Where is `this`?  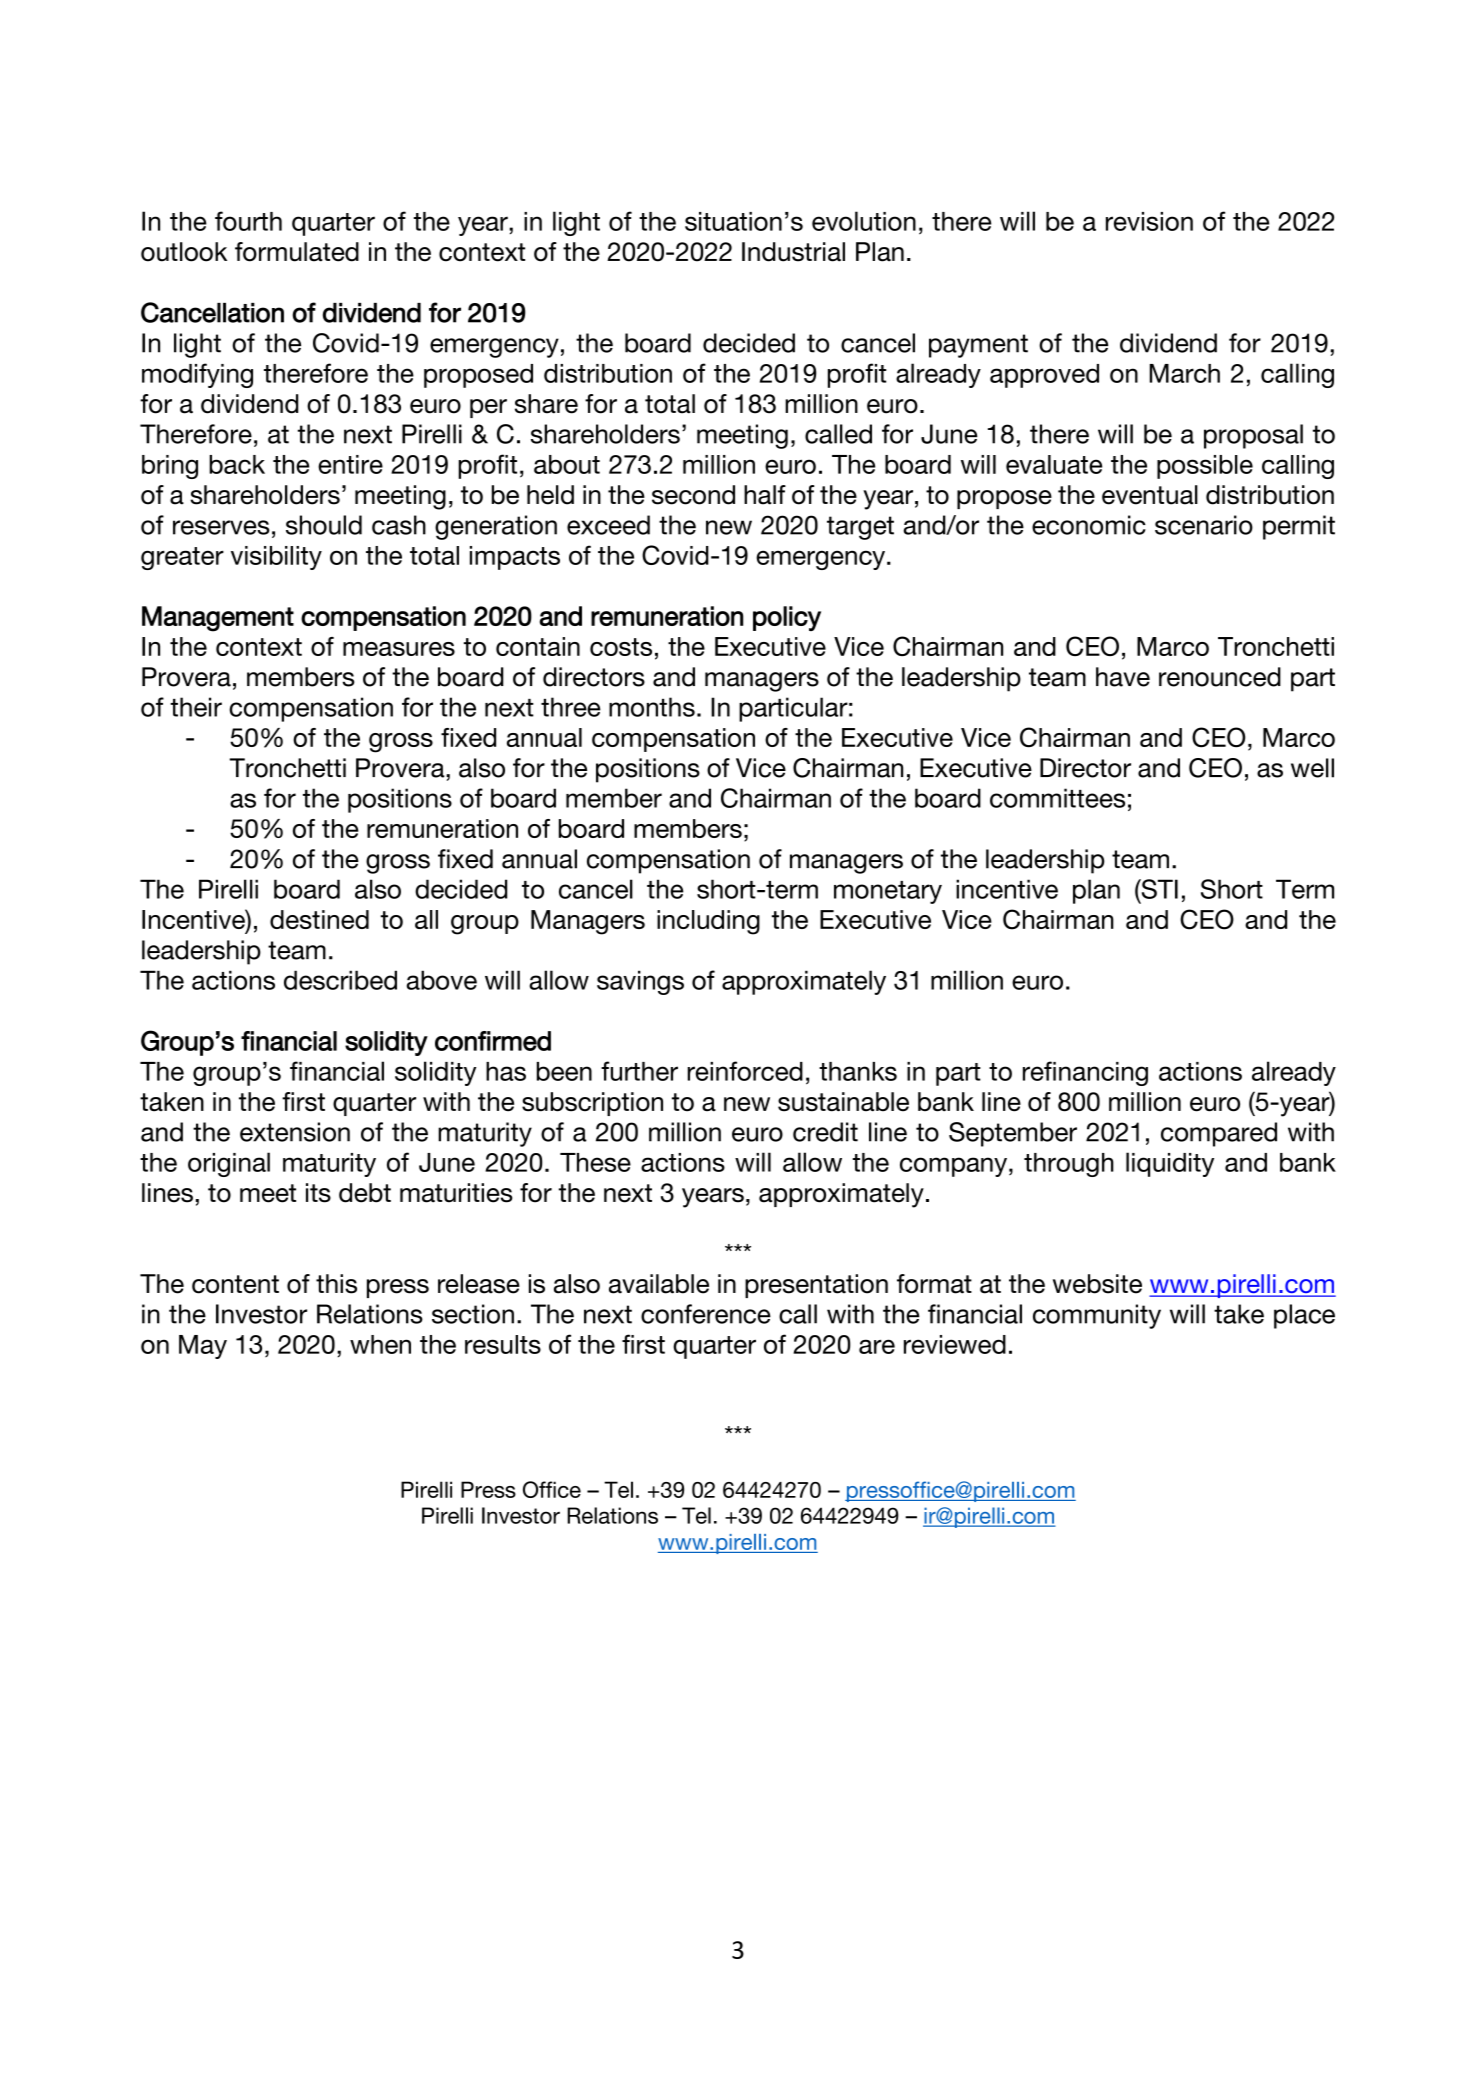 this is located at coordinates (336, 1284).
